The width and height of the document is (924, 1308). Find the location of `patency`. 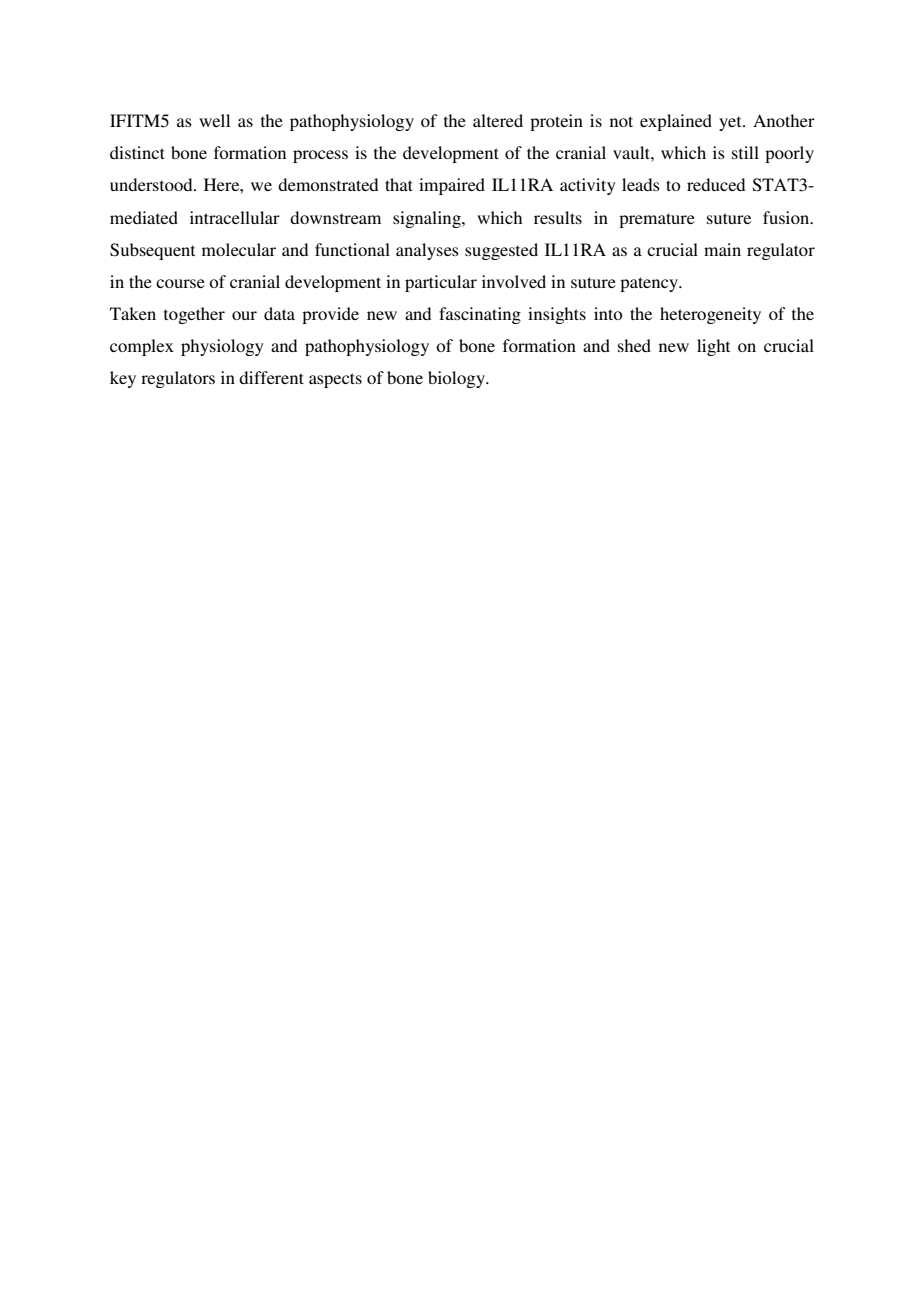

patency is located at coordinates (650, 284).
